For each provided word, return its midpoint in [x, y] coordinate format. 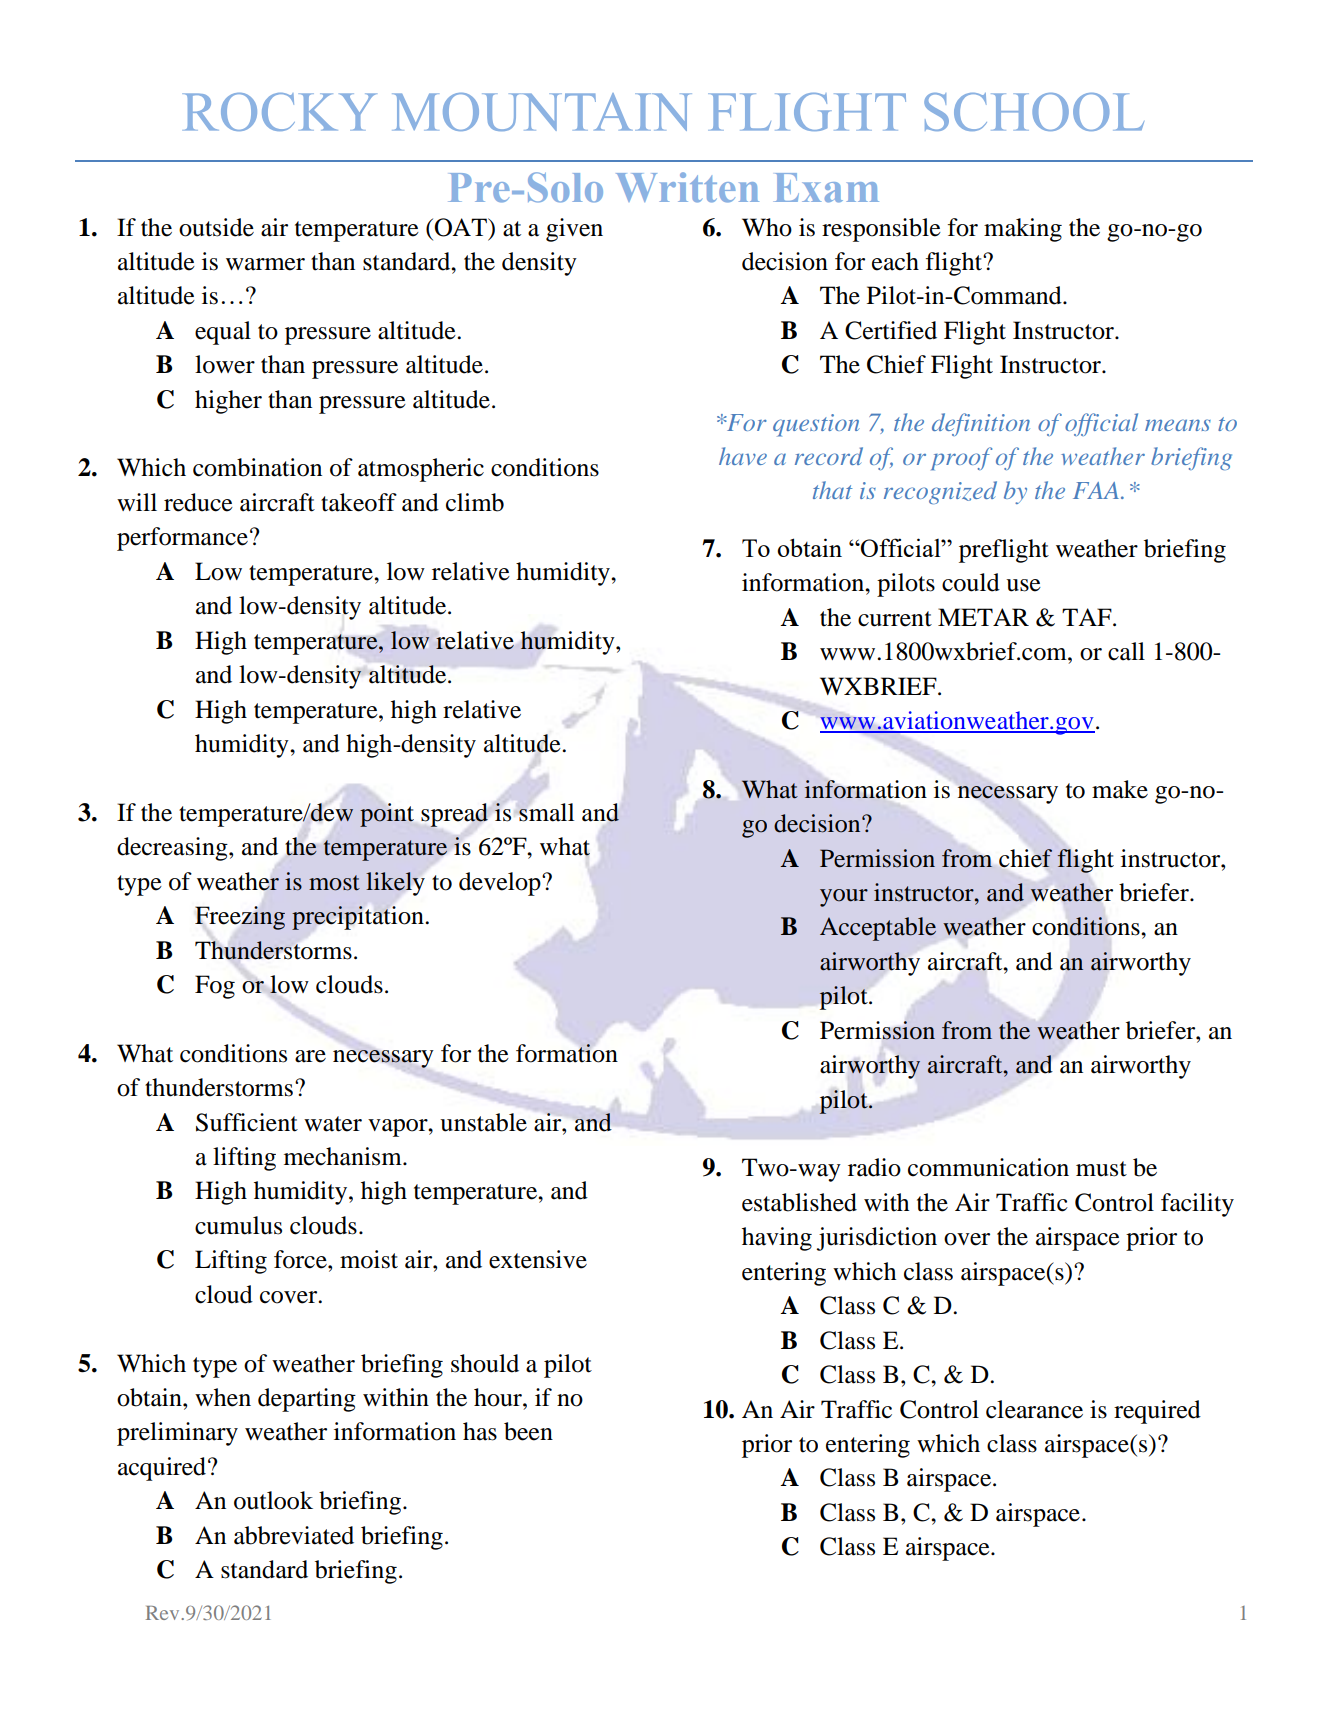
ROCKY [280, 112]
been [528, 1431]
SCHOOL [1034, 112]
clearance [1034, 1409]
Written [687, 187]
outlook [273, 1500]
